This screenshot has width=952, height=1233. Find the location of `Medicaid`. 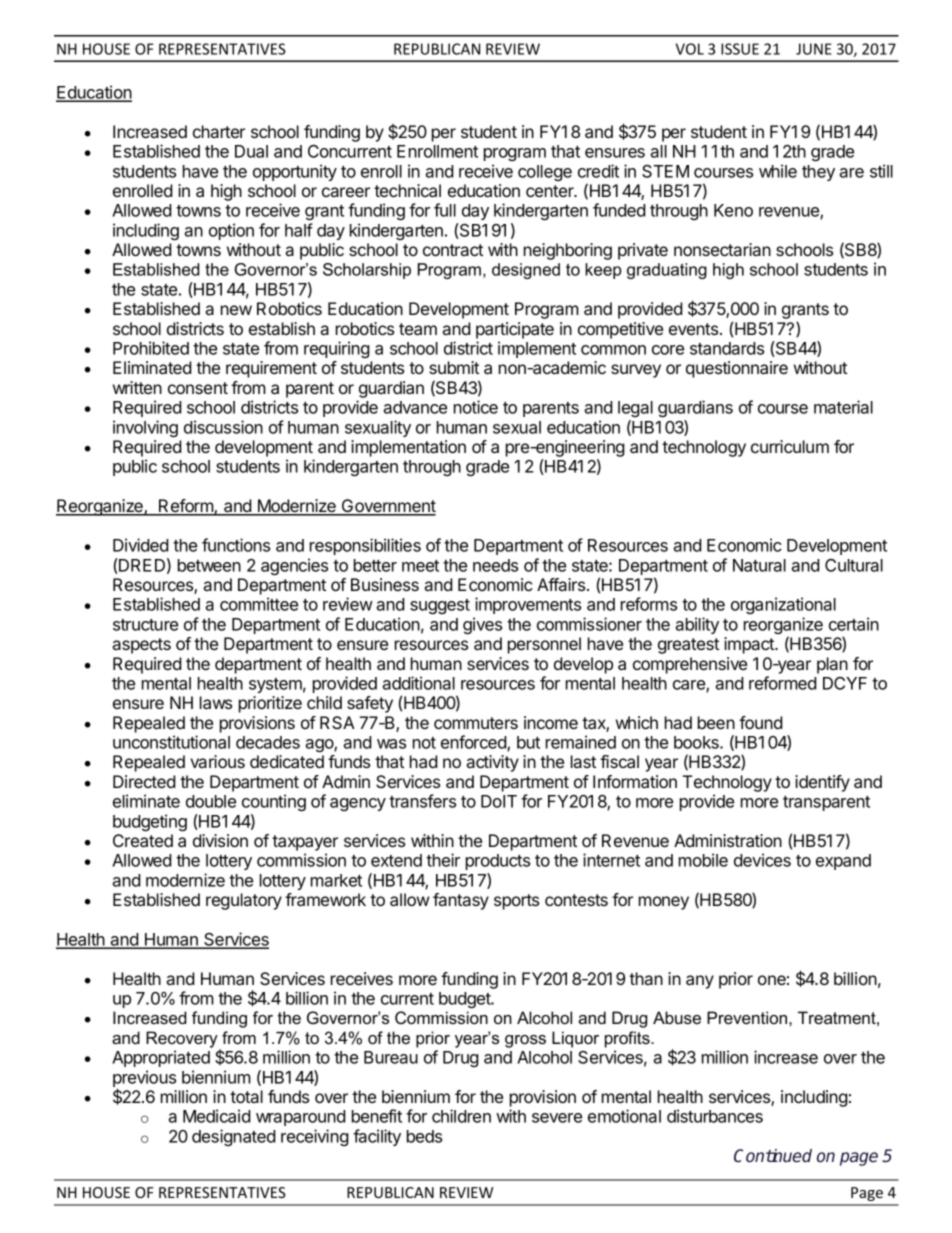

Medicaid is located at coordinates (217, 1116).
